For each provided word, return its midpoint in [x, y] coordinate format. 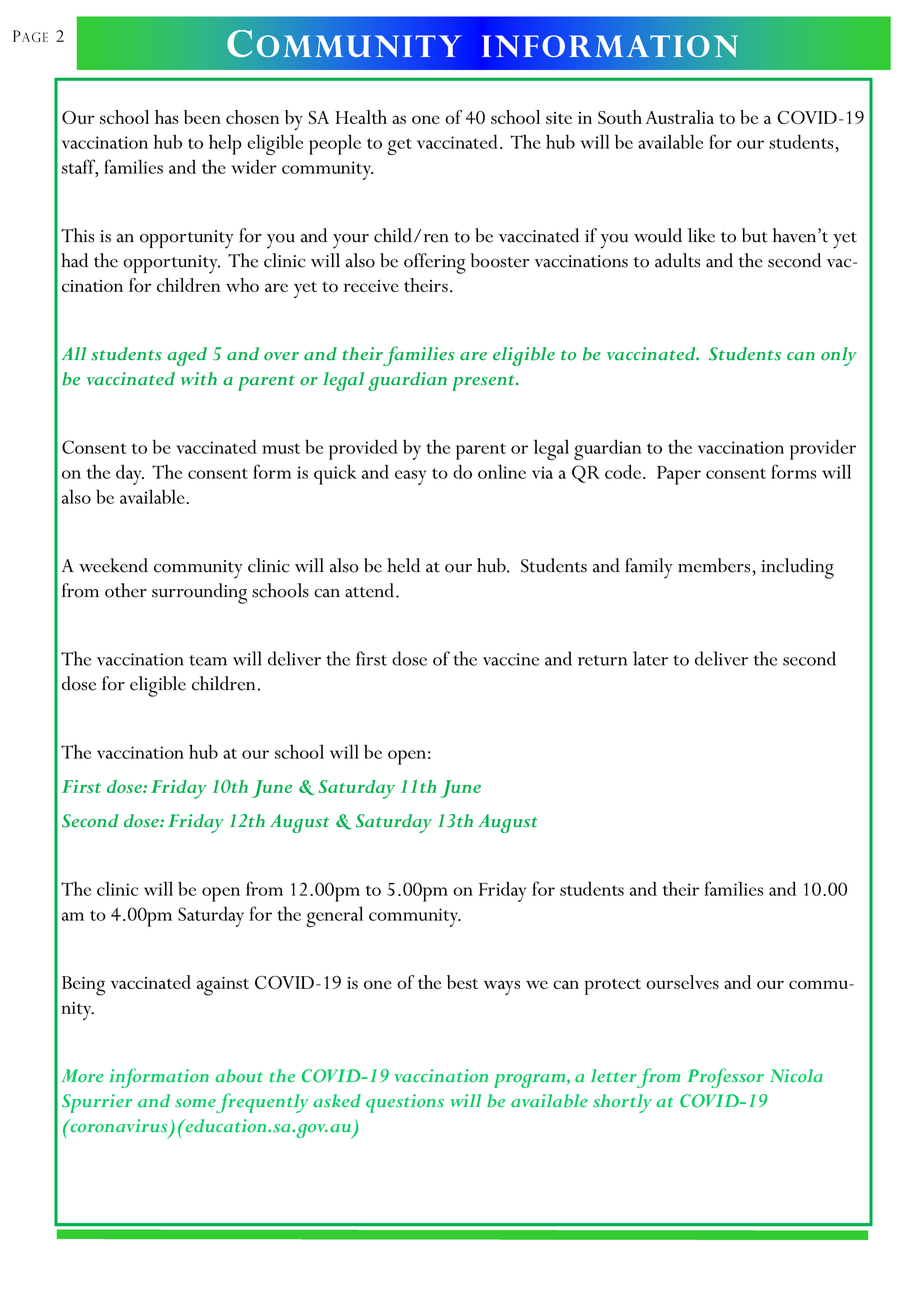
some [195, 1103]
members [715, 565]
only [839, 356]
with [199, 378]
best [462, 982]
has [166, 117]
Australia [680, 117]
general [334, 916]
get [399, 146]
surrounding [199, 593]
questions [405, 1103]
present [485, 383]
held [403, 565]
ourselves [682, 982]
